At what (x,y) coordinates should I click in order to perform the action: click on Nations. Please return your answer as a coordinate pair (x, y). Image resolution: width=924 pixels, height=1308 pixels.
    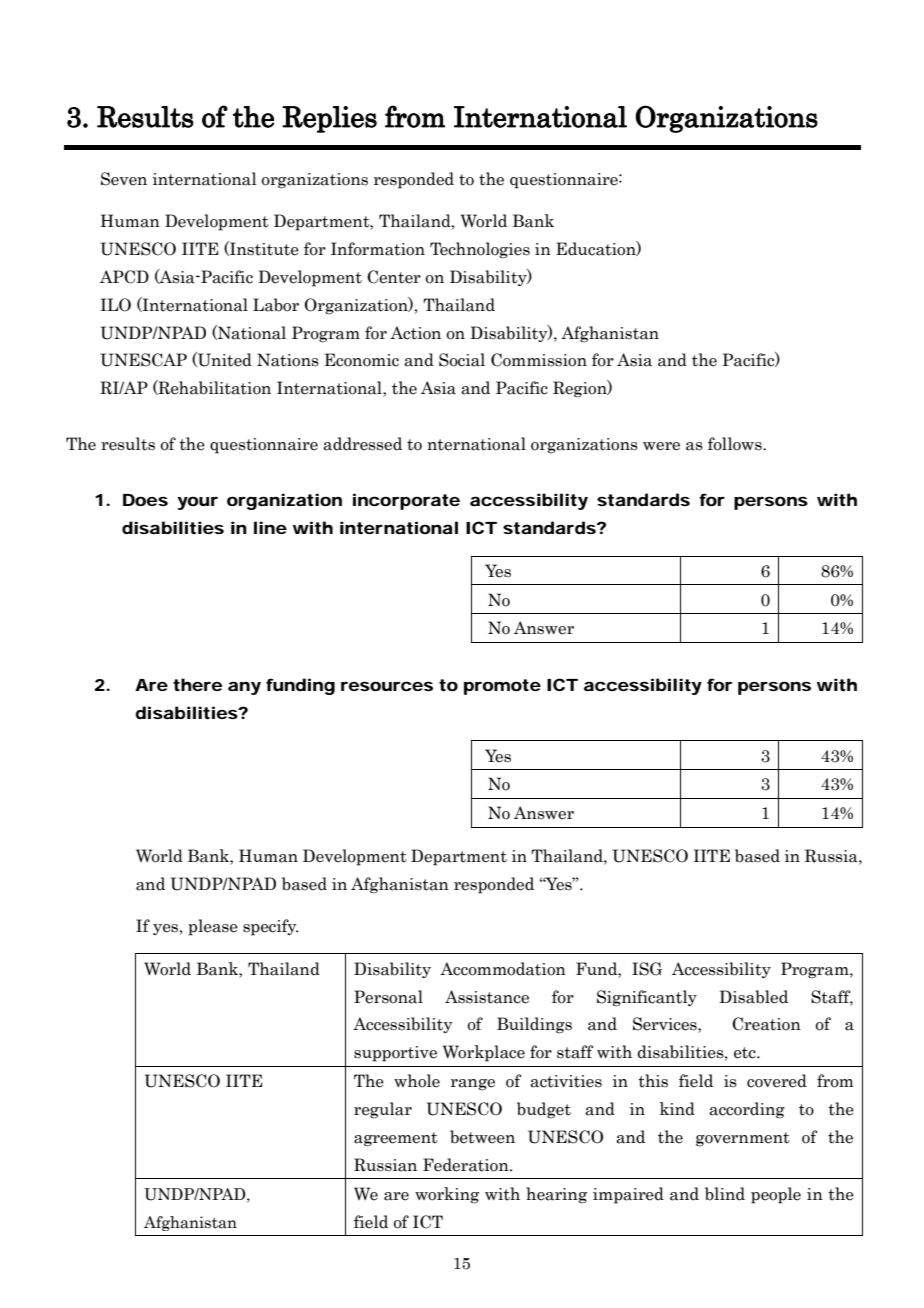
    Looking at the image, I should click on (288, 360).
